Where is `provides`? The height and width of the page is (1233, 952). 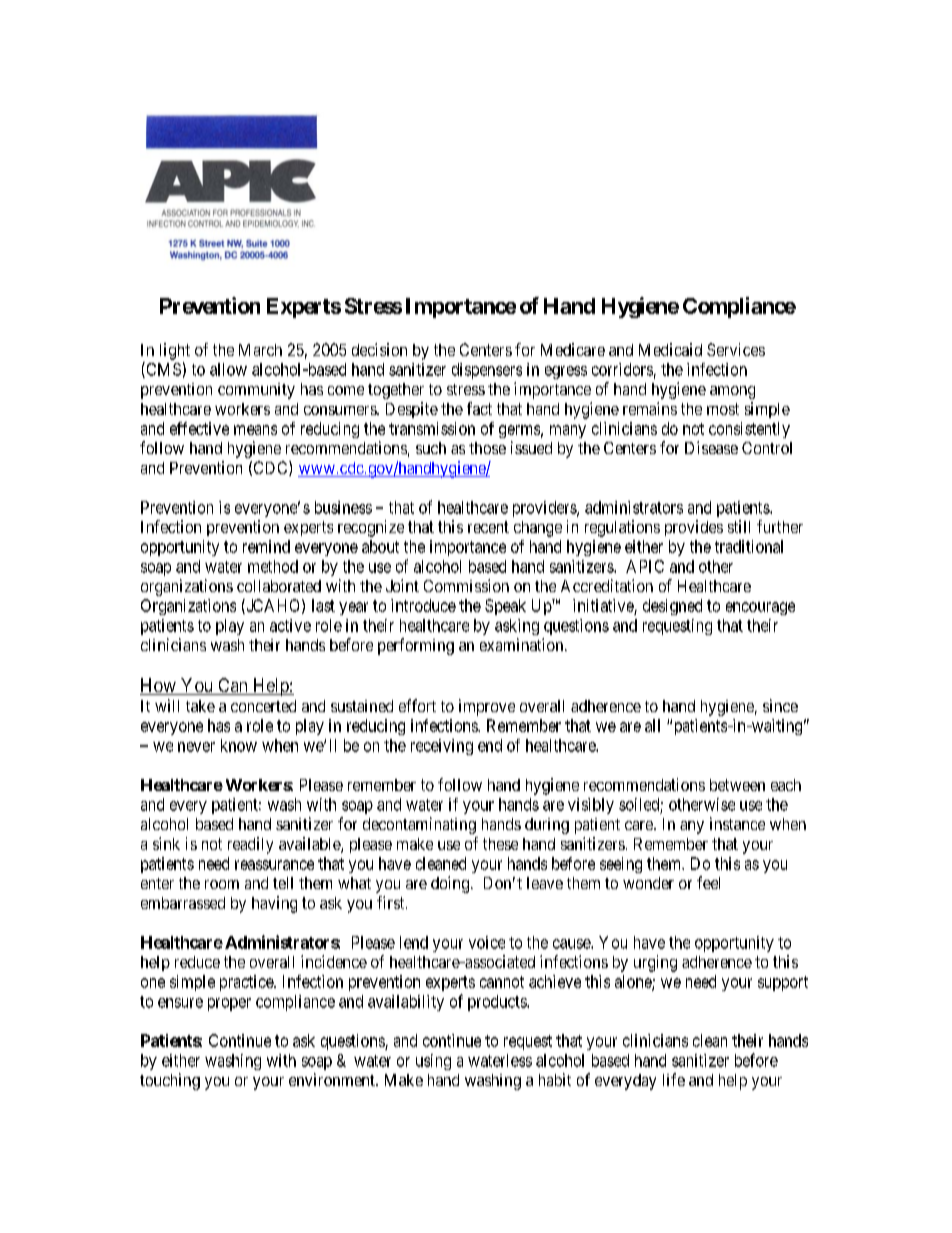
provides is located at coordinates (694, 528).
